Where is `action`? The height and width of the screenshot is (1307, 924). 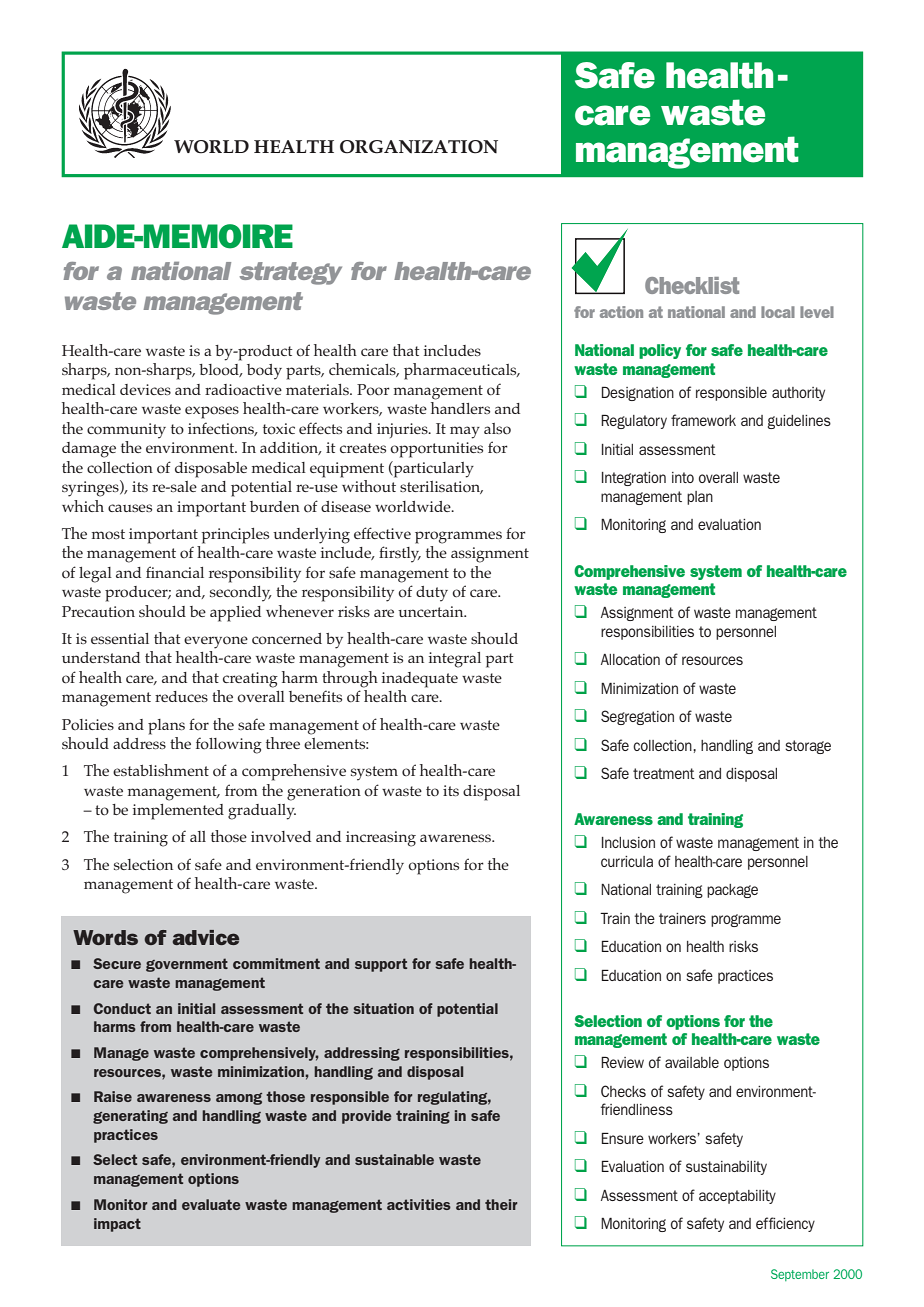
action is located at coordinates (621, 312).
